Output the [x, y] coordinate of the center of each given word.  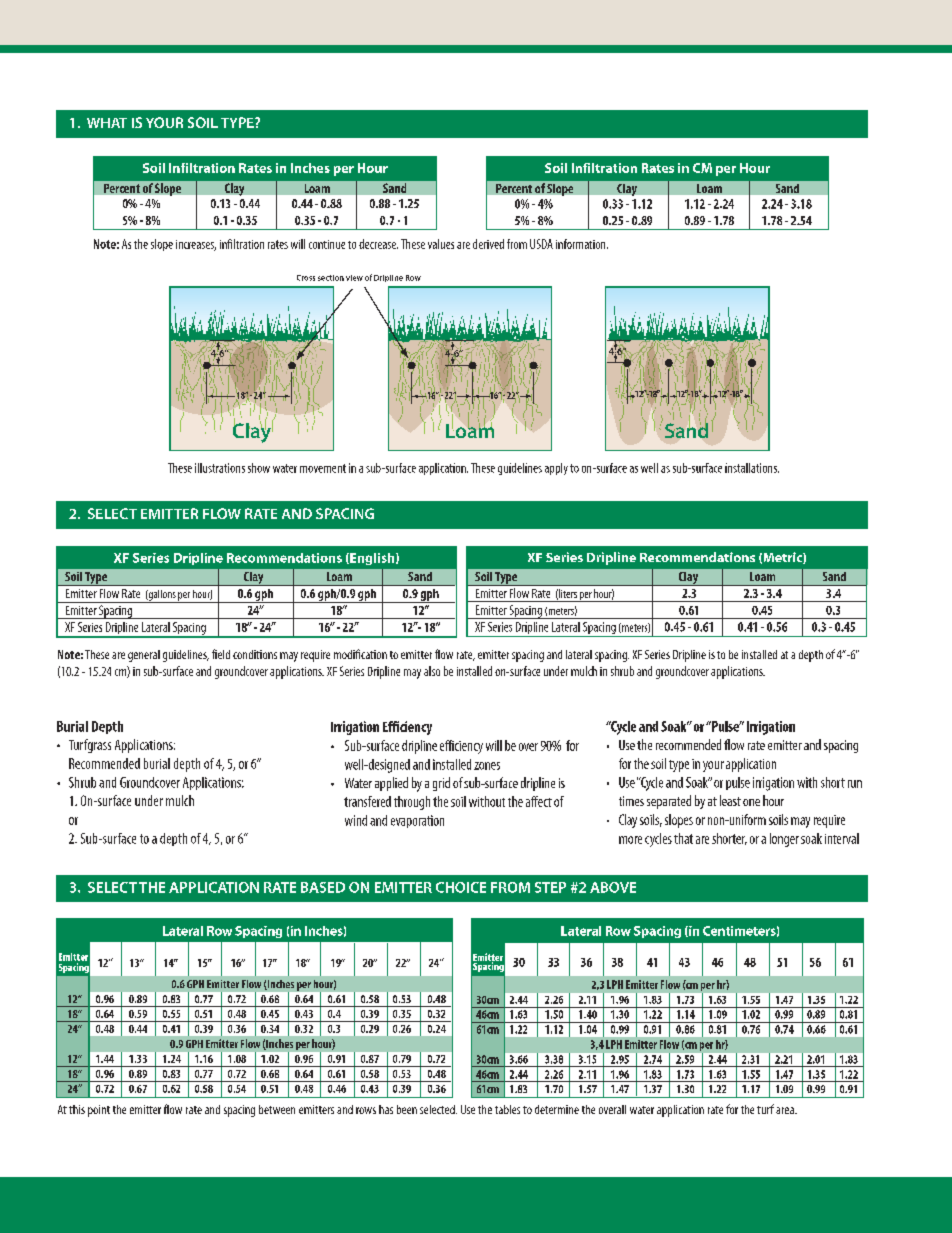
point [99, 1111]
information [582, 244]
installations [752, 468]
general [144, 656]
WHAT [107, 123]
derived [488, 244]
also [432, 671]
